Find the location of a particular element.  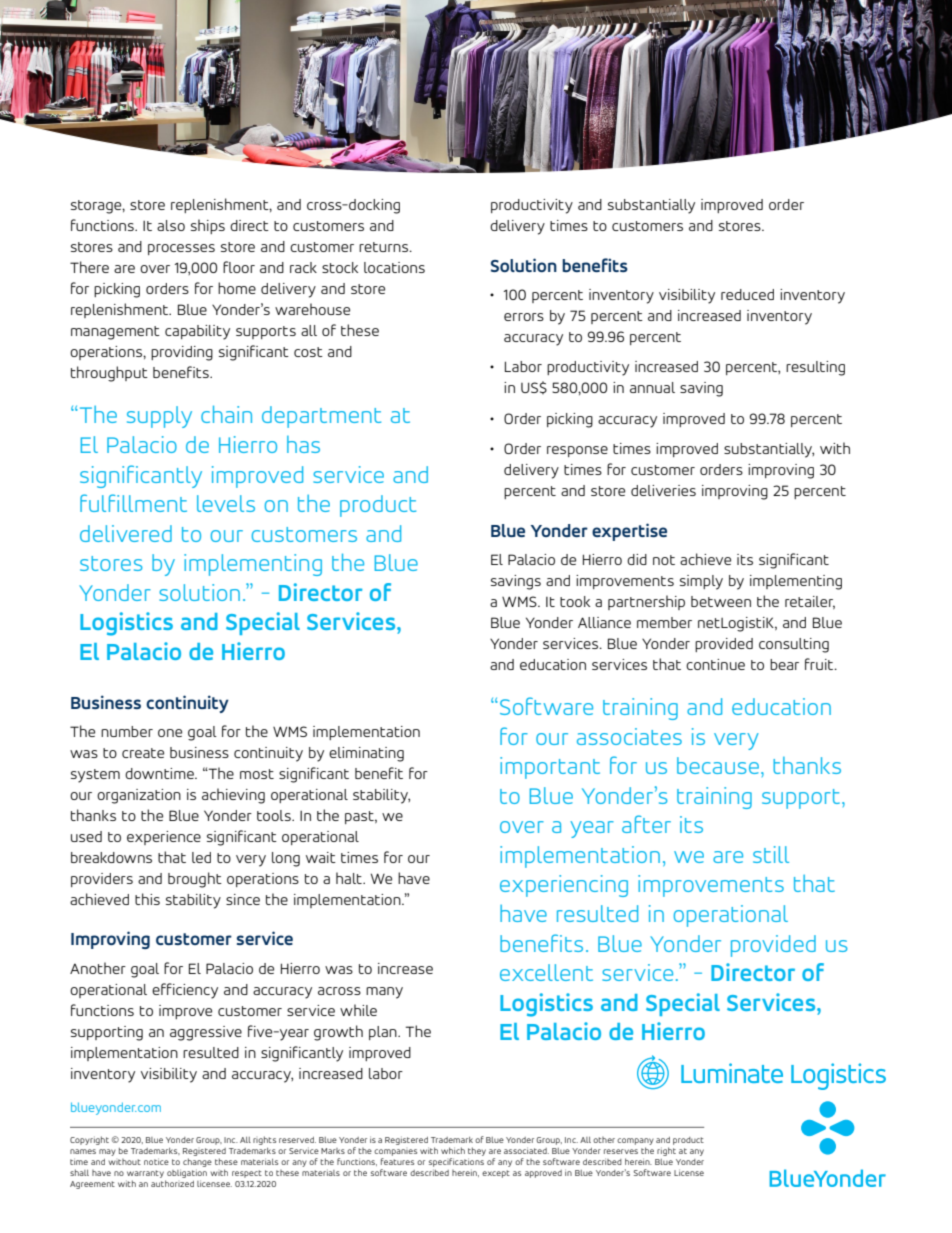

which is located at coordinates (453, 1150).
